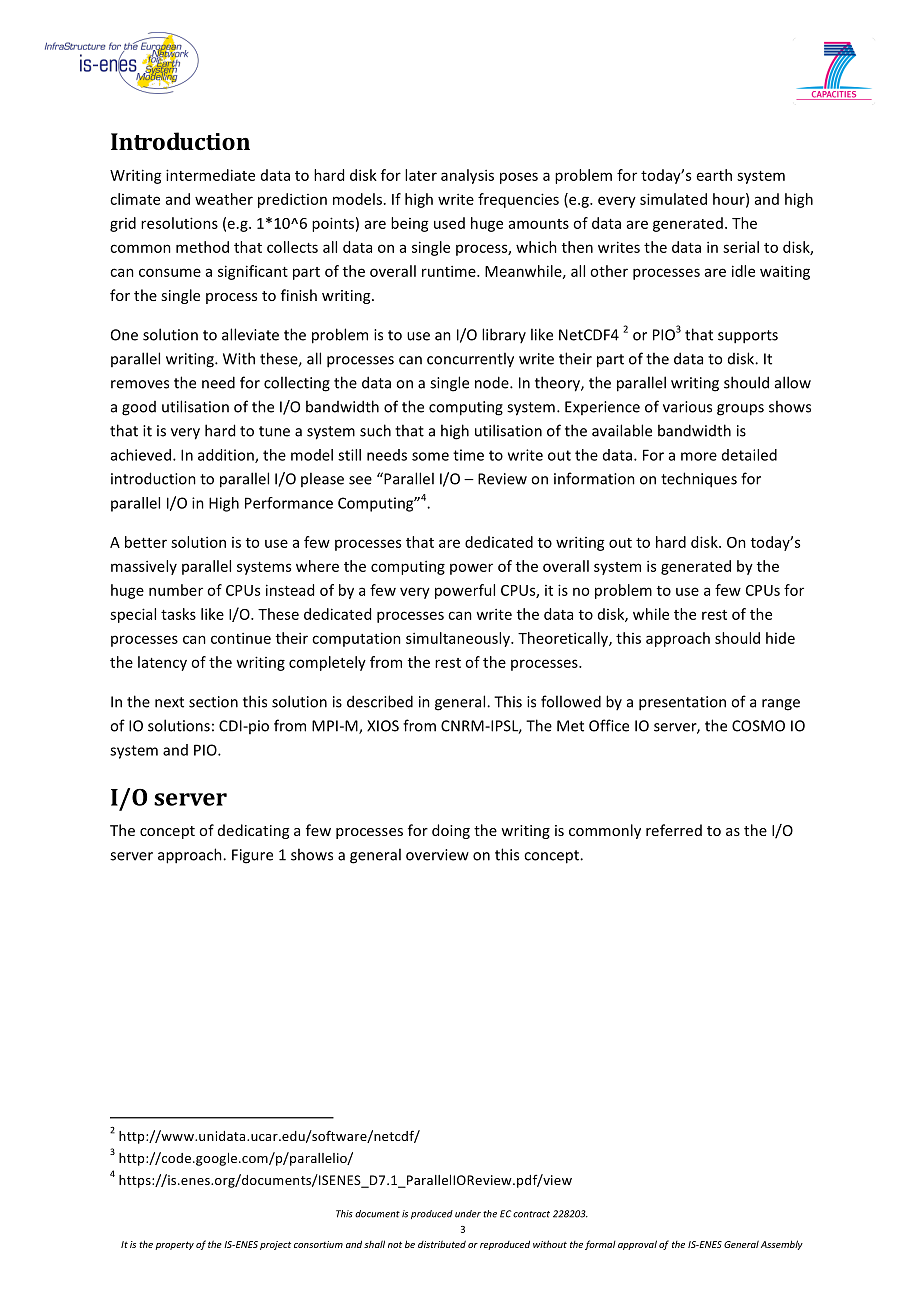 The image size is (924, 1308). I want to click on used, so click(449, 223).
